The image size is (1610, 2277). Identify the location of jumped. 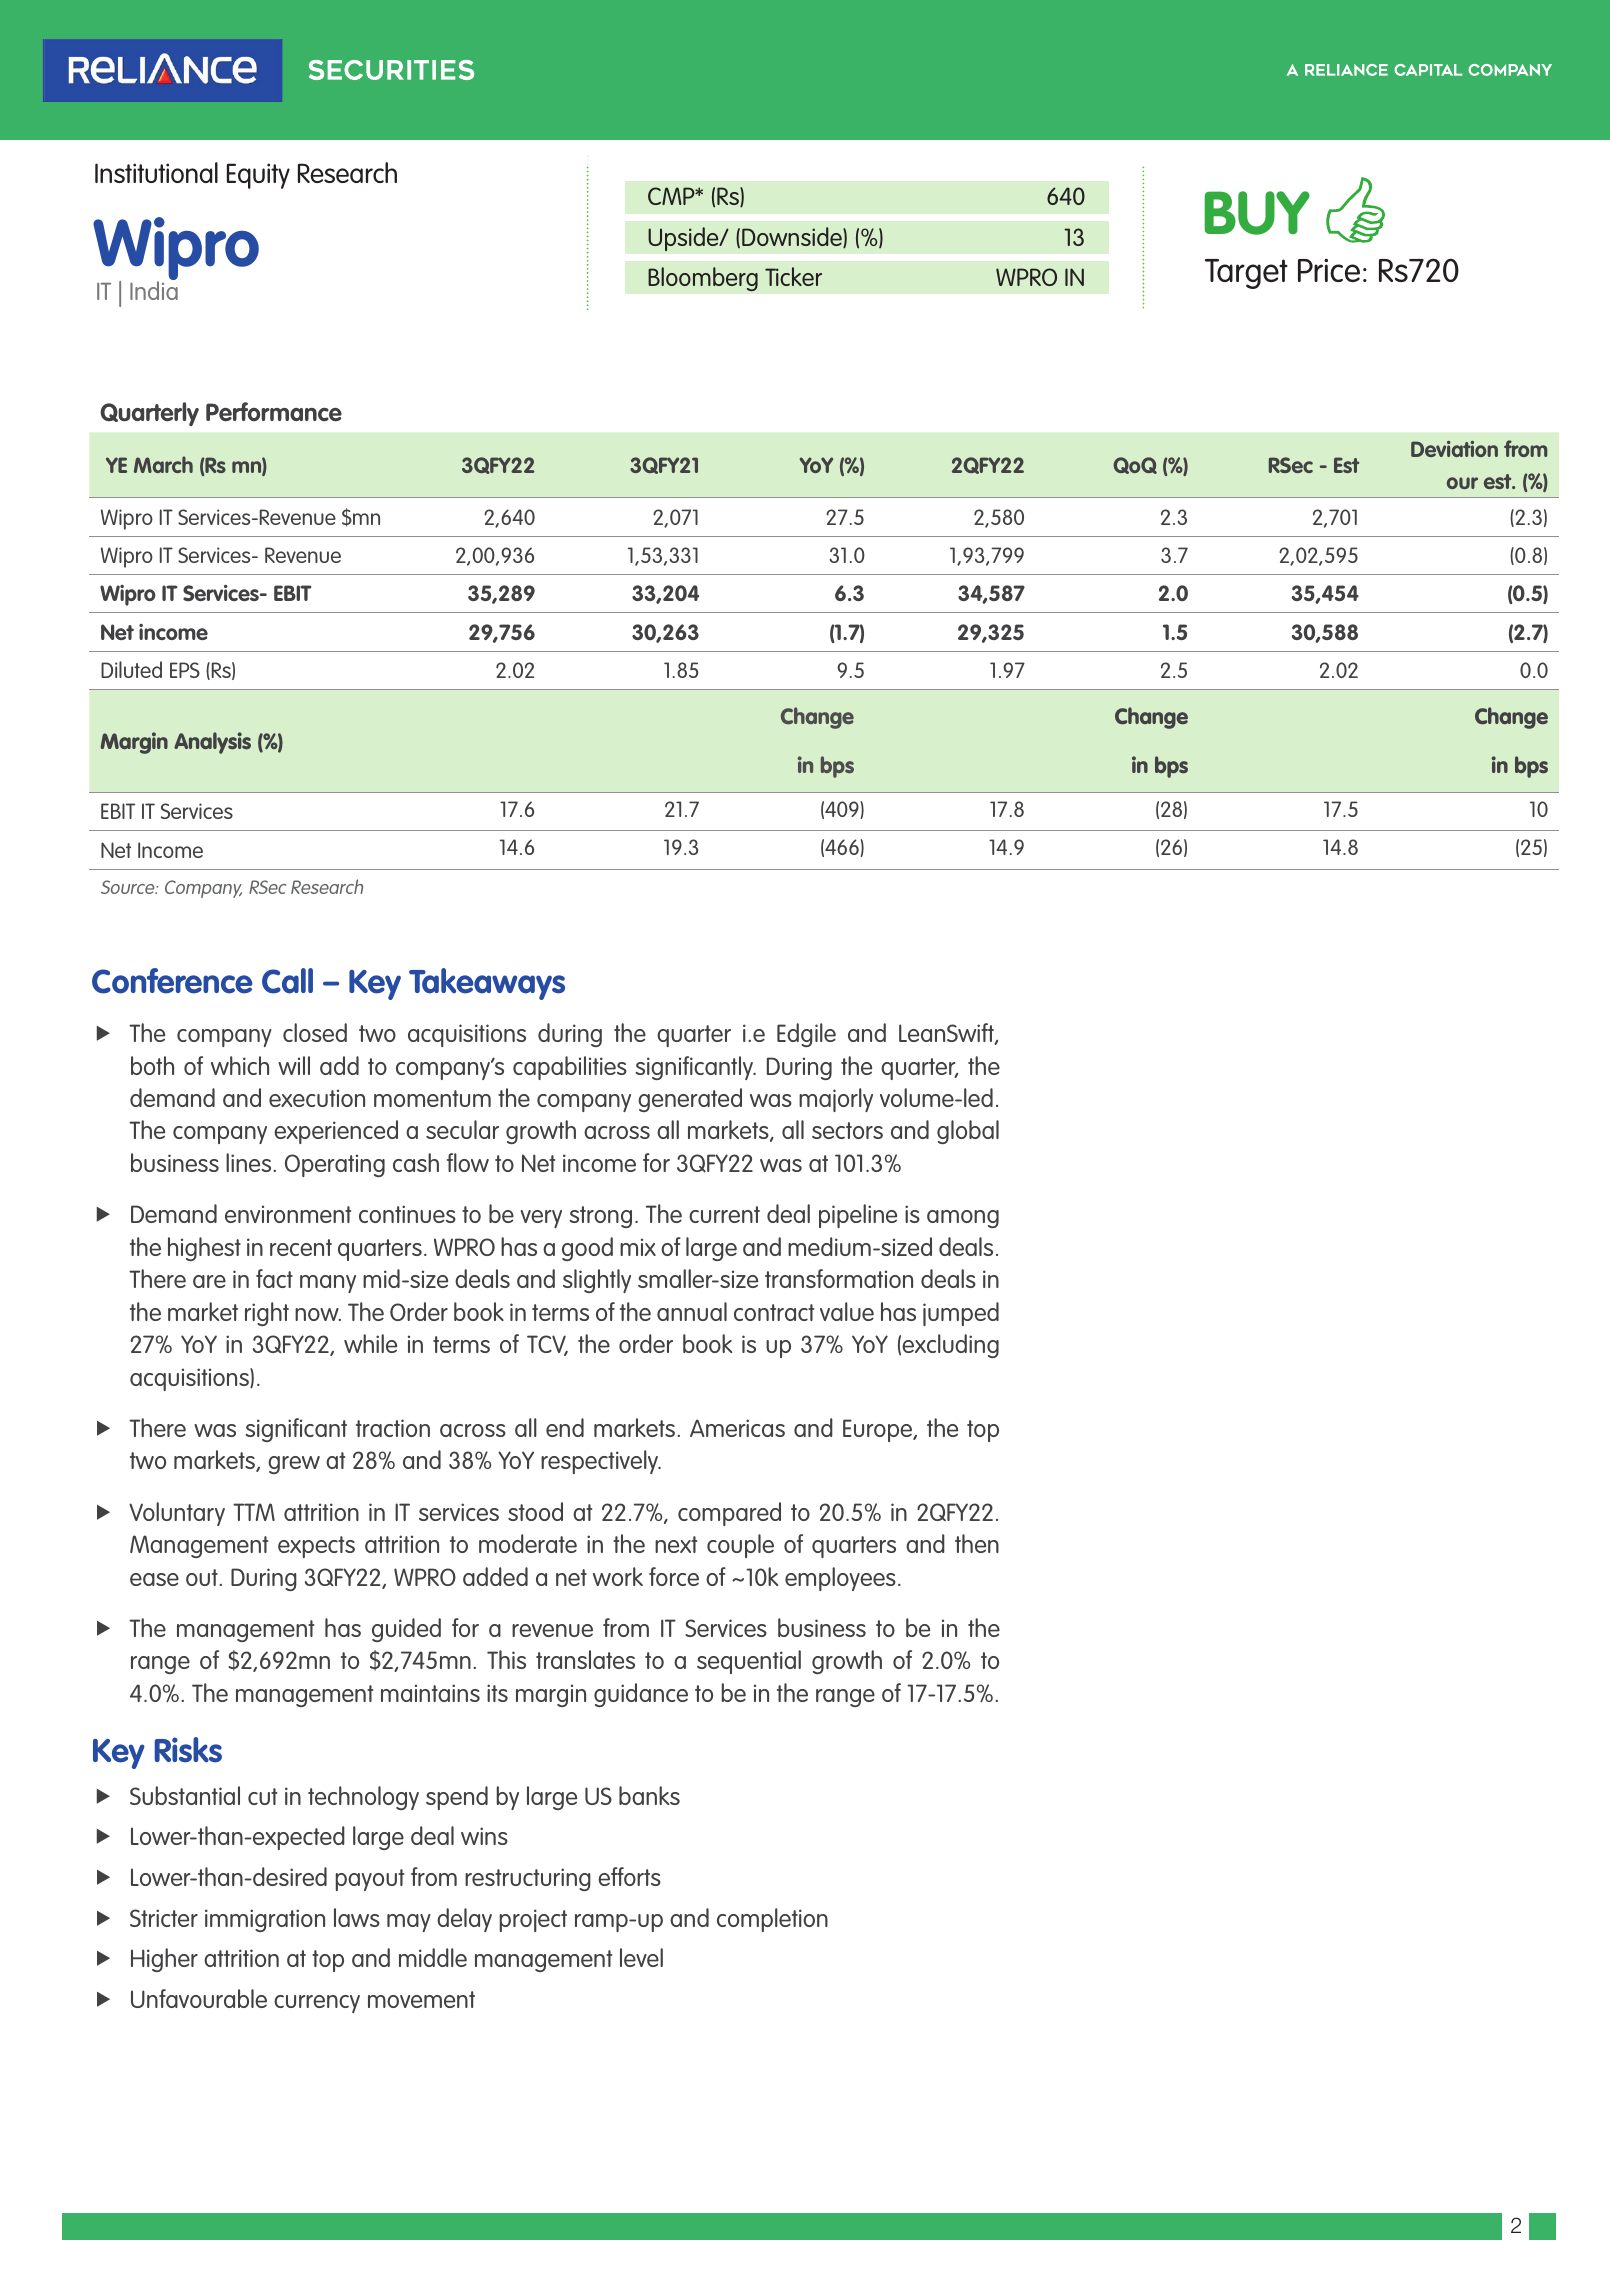
(961, 1314).
